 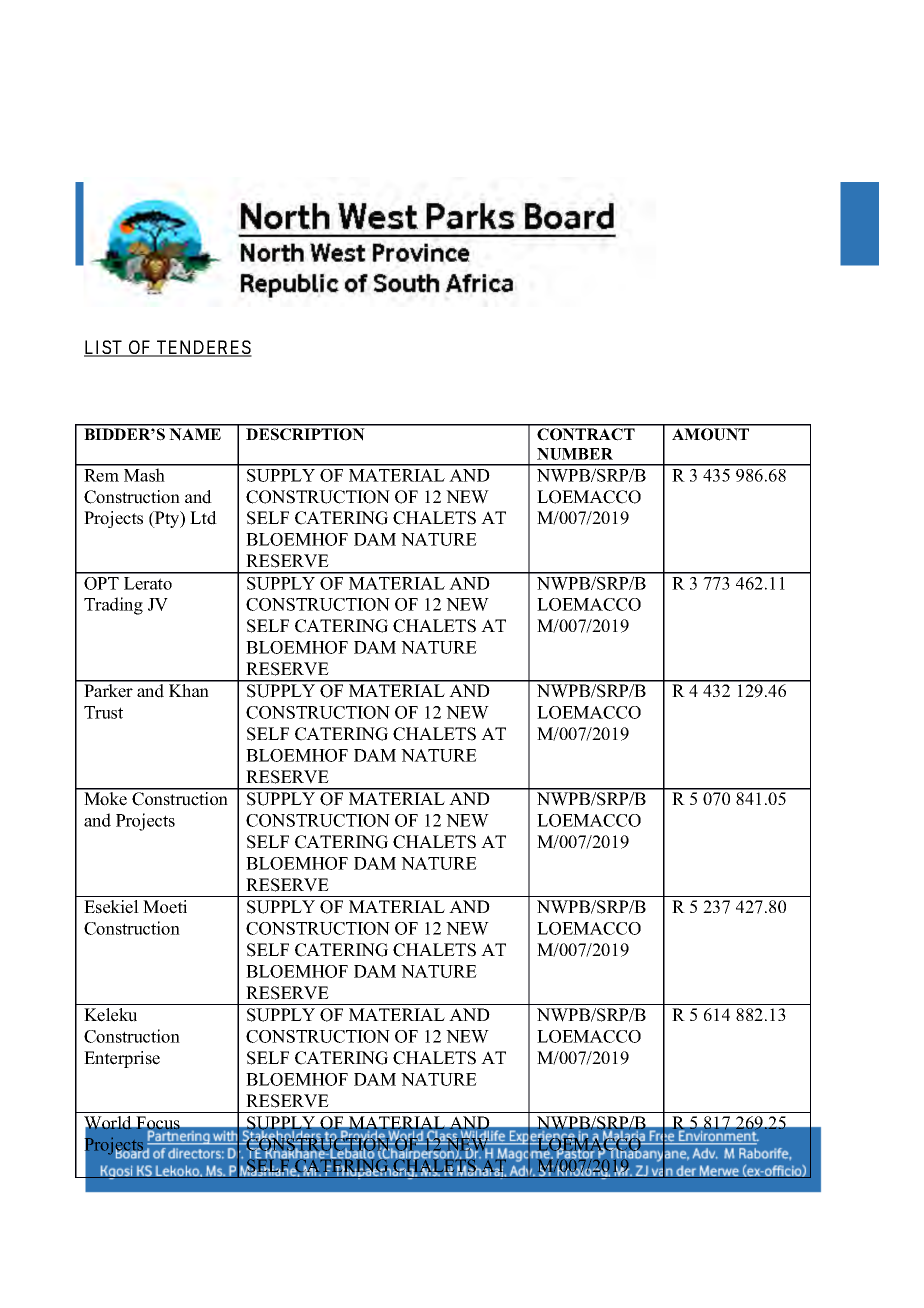 What do you see at coordinates (575, 454) in the page?
I see `NUMBER` at bounding box center [575, 454].
